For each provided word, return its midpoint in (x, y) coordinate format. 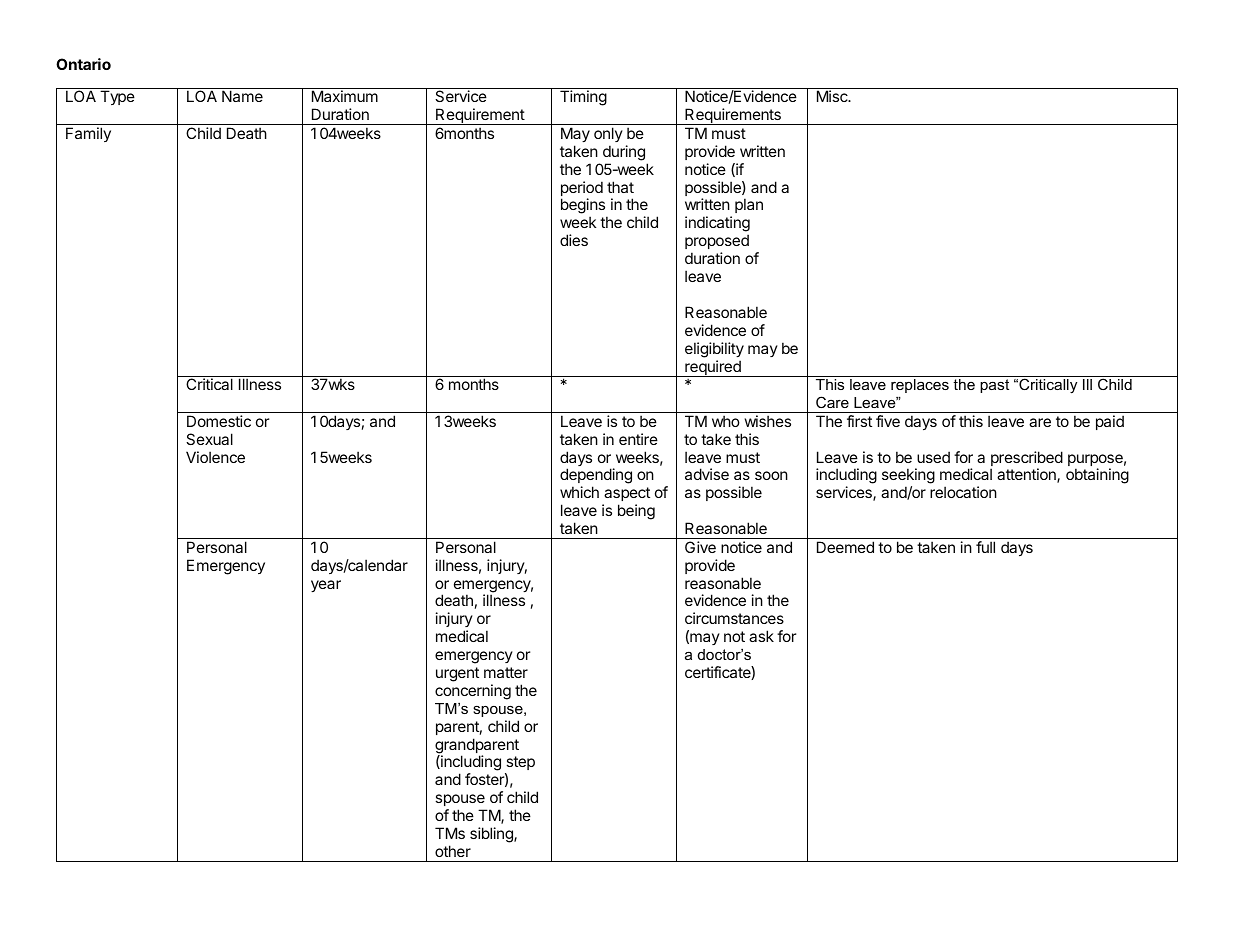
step (520, 765)
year (326, 586)
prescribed (1027, 460)
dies (574, 240)
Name (242, 96)
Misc (833, 96)
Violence (215, 457)
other (453, 851)
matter (506, 672)
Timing (583, 98)
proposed (717, 241)
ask (761, 636)
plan (749, 205)
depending (596, 477)
